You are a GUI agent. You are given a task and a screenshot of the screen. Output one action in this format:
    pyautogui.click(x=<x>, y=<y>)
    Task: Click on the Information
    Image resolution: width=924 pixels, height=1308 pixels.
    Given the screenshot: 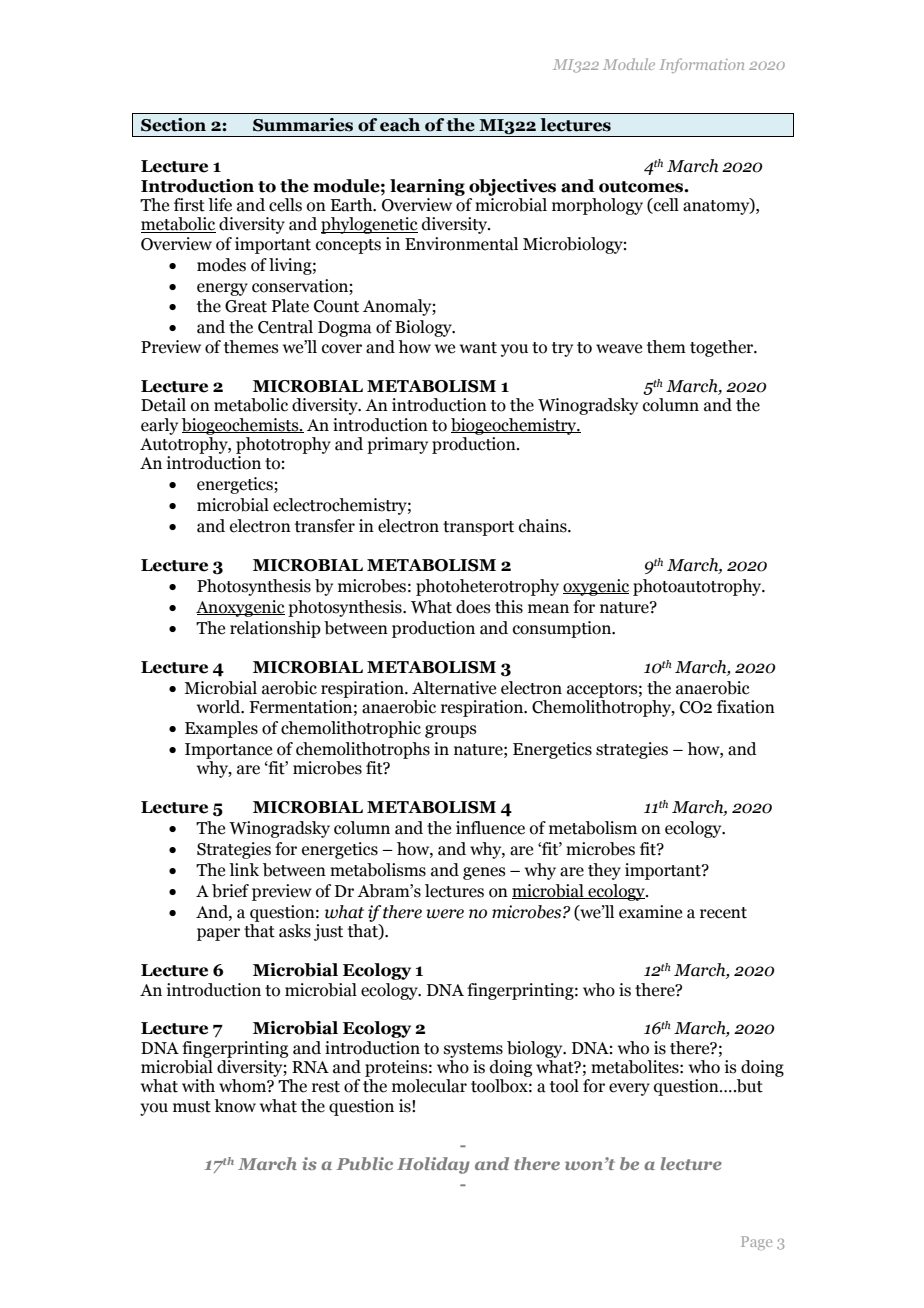 What is the action you would take?
    pyautogui.click(x=702, y=65)
